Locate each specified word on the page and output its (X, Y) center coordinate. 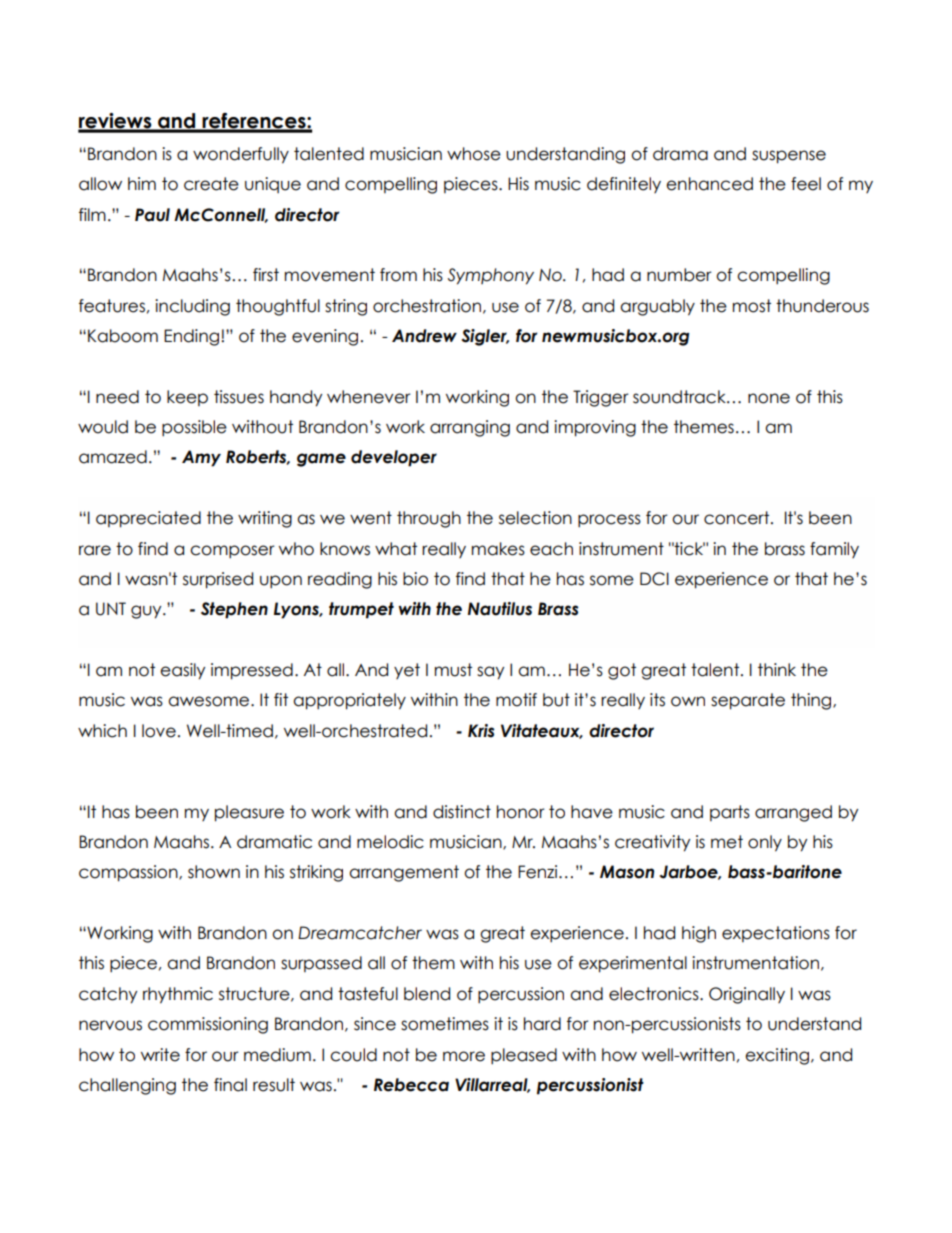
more (464, 1056)
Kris (481, 731)
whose (474, 154)
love (159, 731)
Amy (201, 458)
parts (730, 813)
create (211, 184)
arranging (470, 428)
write (160, 1055)
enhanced (709, 184)
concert (738, 518)
